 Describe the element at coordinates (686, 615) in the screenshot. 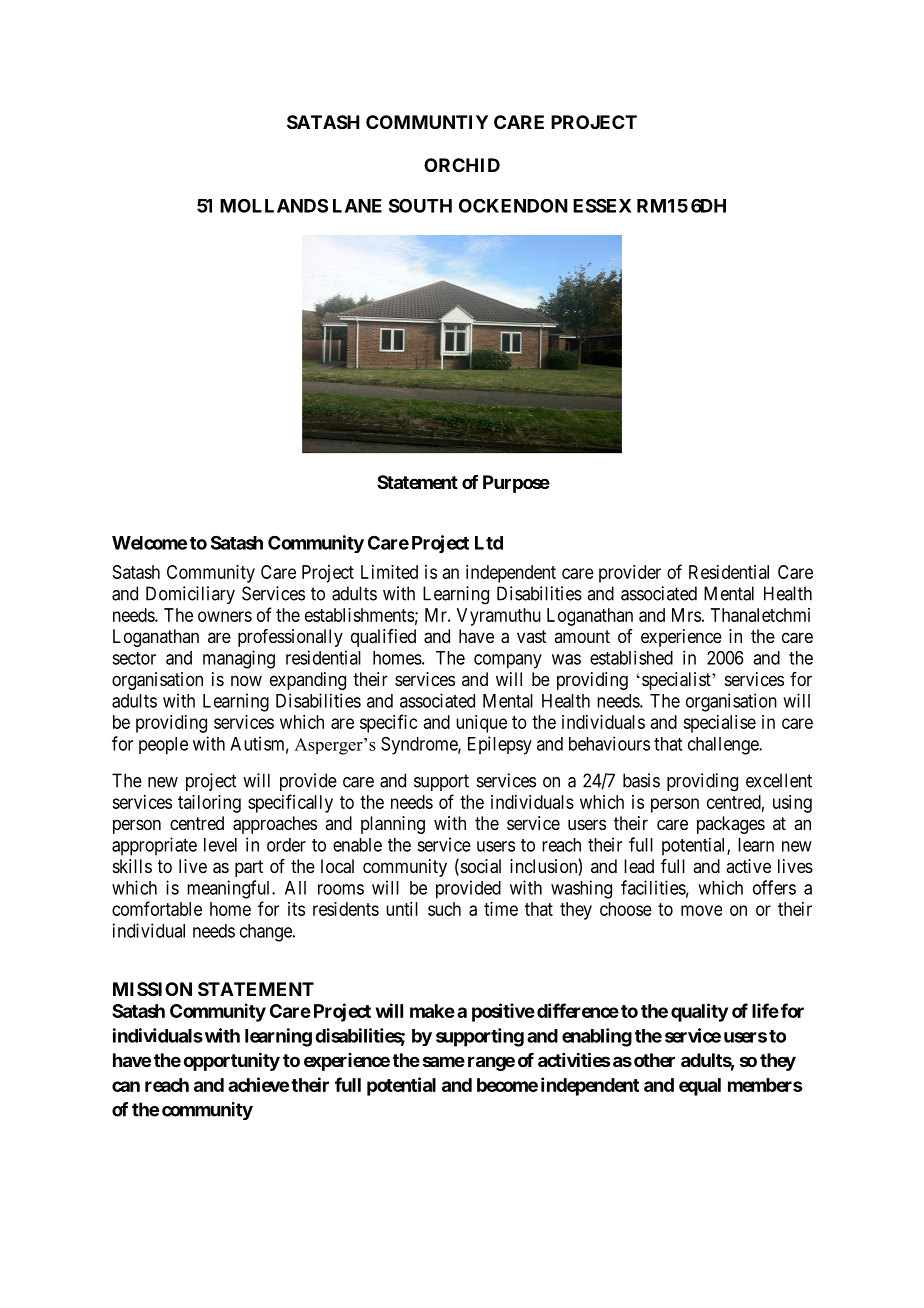

I see `Mrs` at that location.
